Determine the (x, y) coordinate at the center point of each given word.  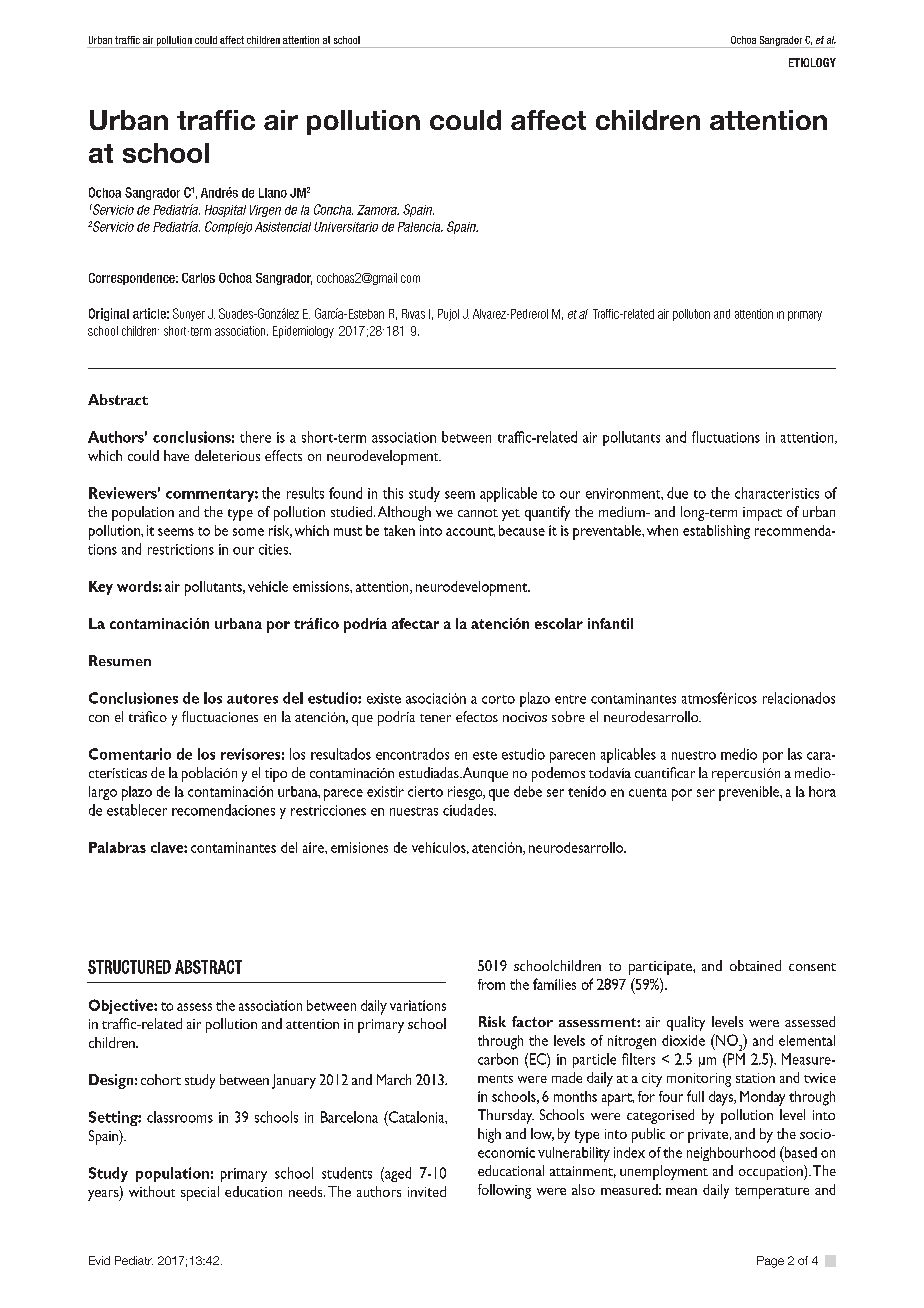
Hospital (225, 211)
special (200, 1193)
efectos (477, 716)
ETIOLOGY (812, 62)
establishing (716, 532)
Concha (333, 209)
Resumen (120, 660)
